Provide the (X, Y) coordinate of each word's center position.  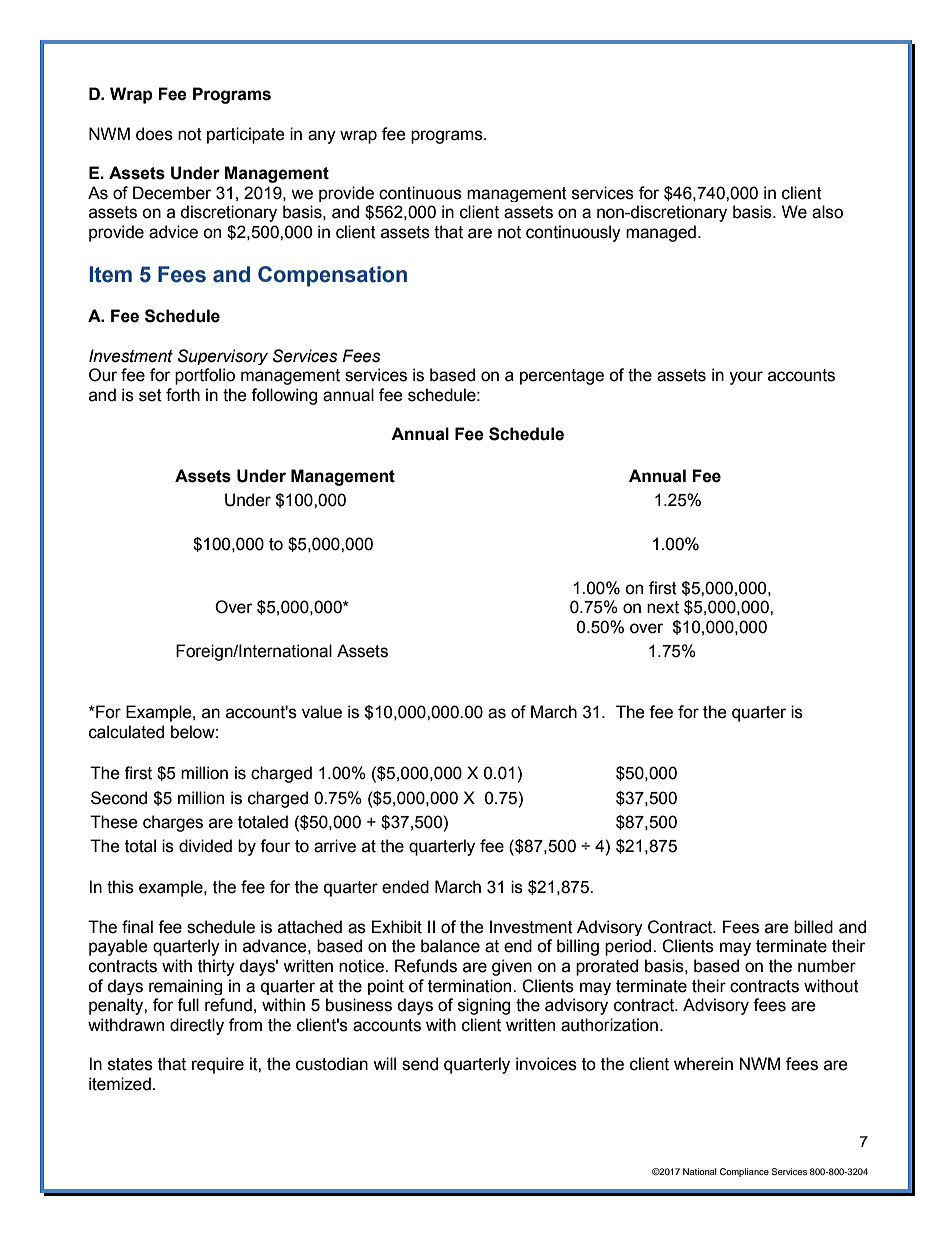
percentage (562, 377)
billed (813, 927)
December (172, 193)
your (746, 378)
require (218, 1065)
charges (173, 823)
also (827, 212)
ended (405, 887)
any (322, 137)
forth (183, 395)
